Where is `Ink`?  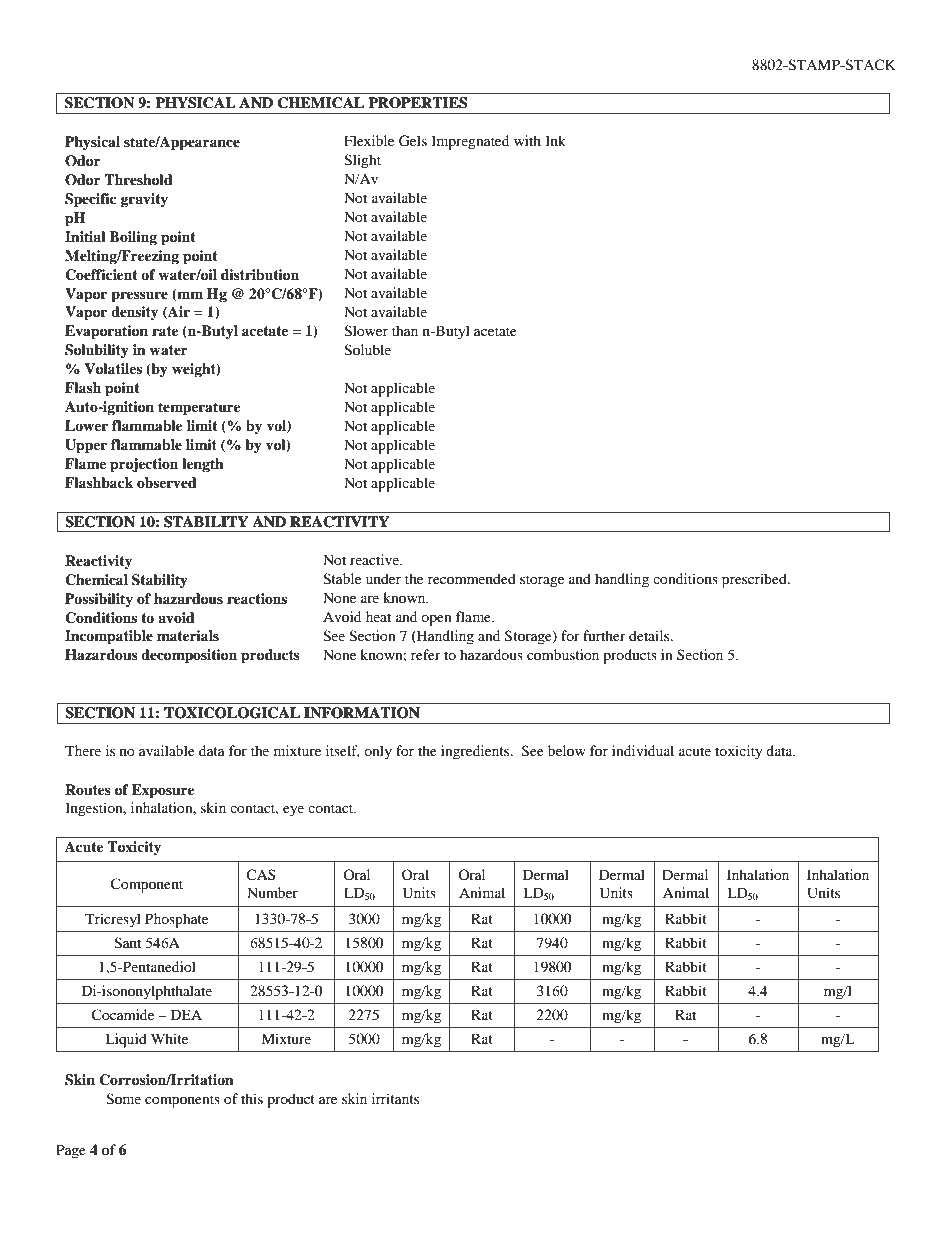 Ink is located at coordinates (555, 140).
